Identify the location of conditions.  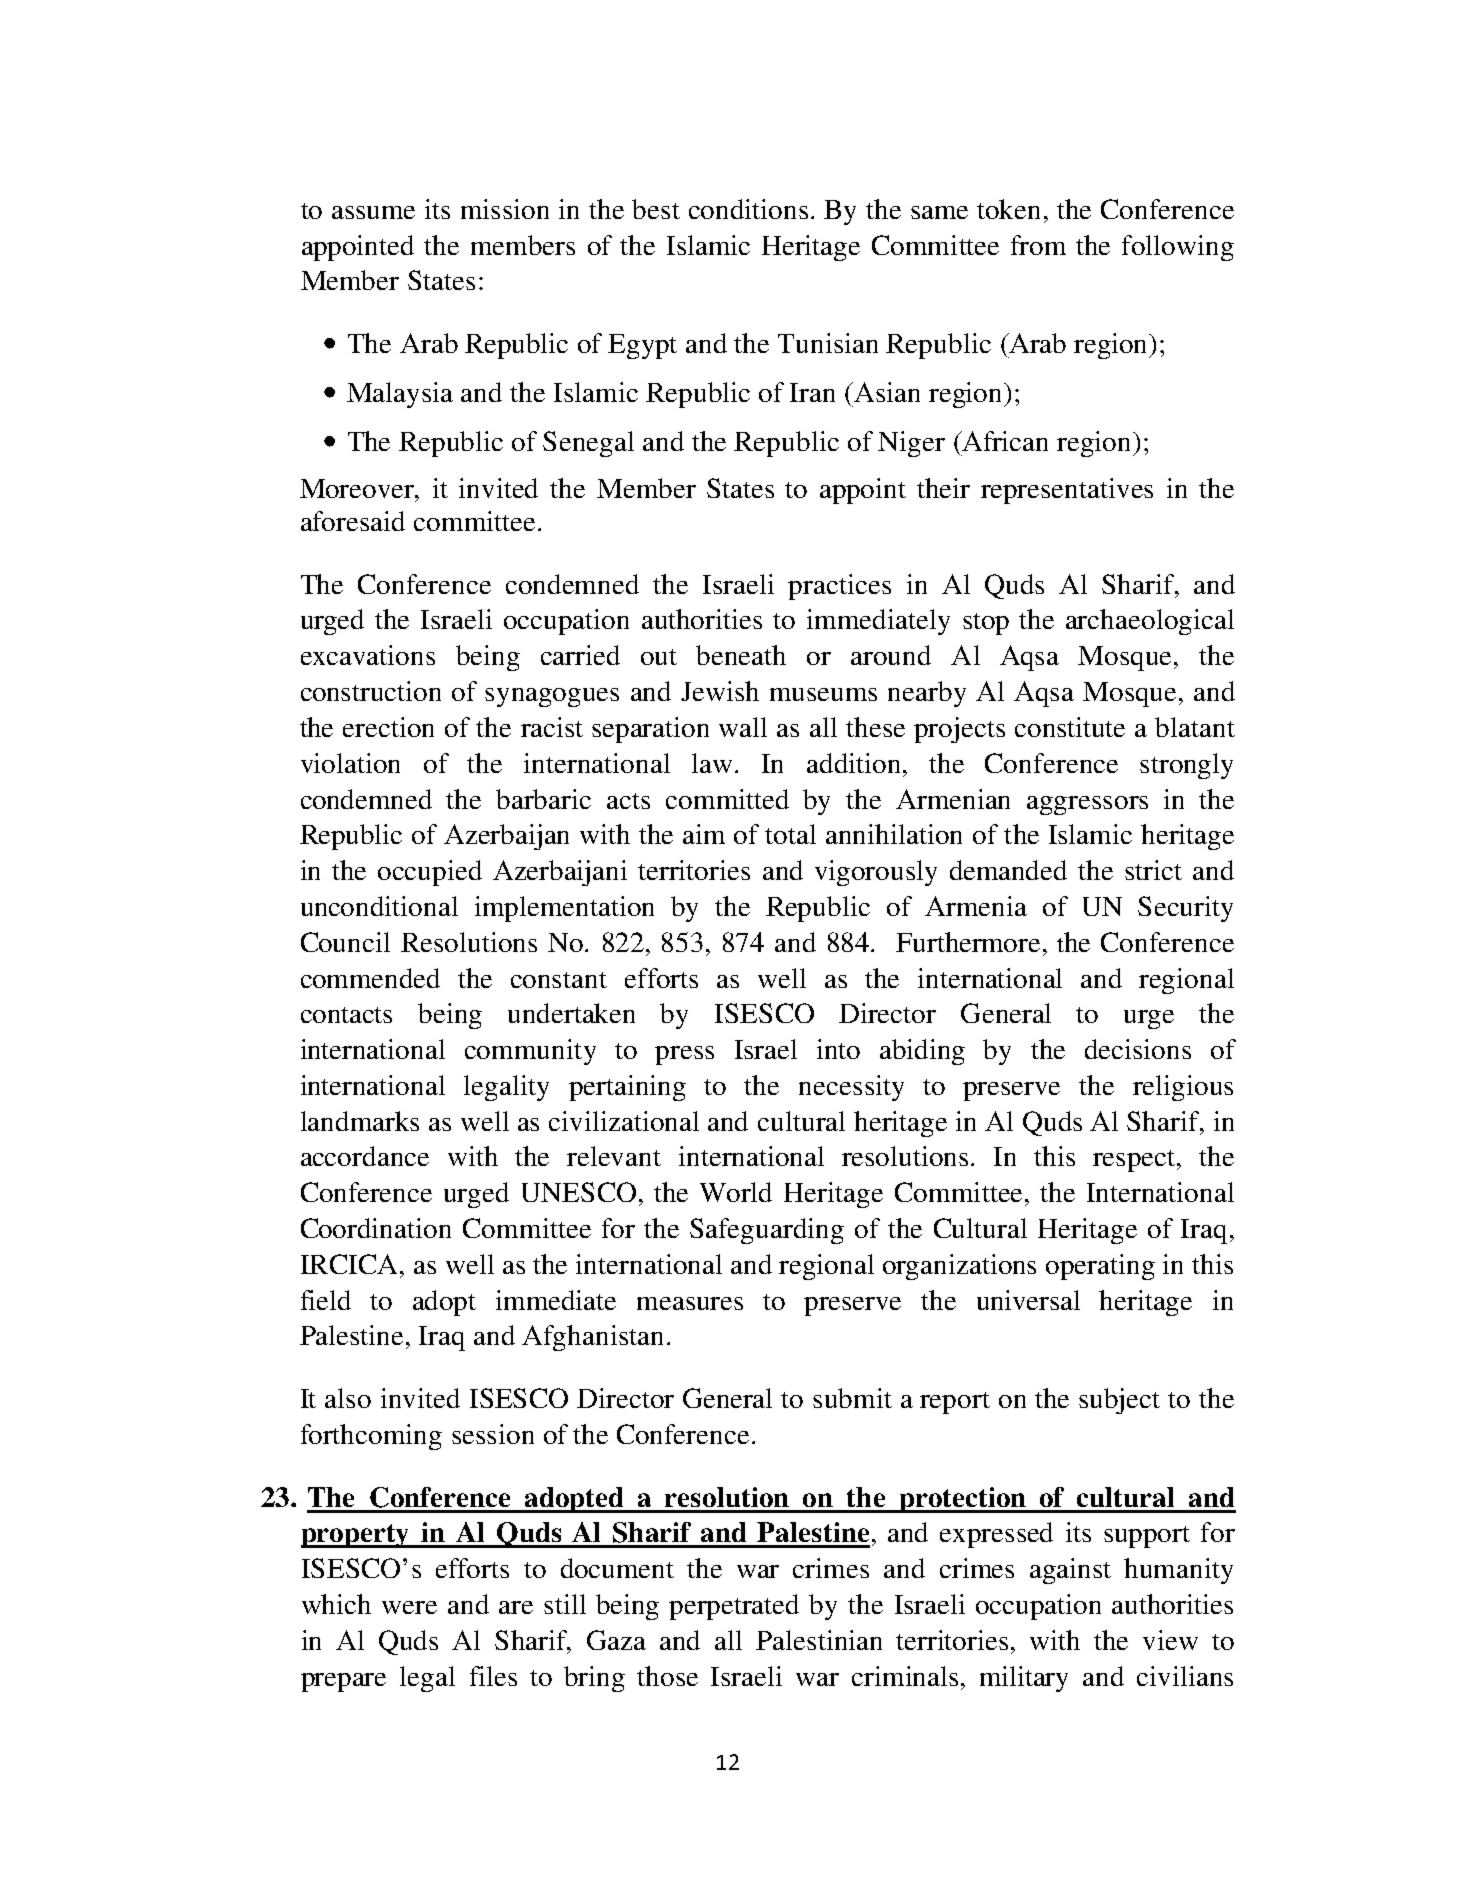
(748, 209).
